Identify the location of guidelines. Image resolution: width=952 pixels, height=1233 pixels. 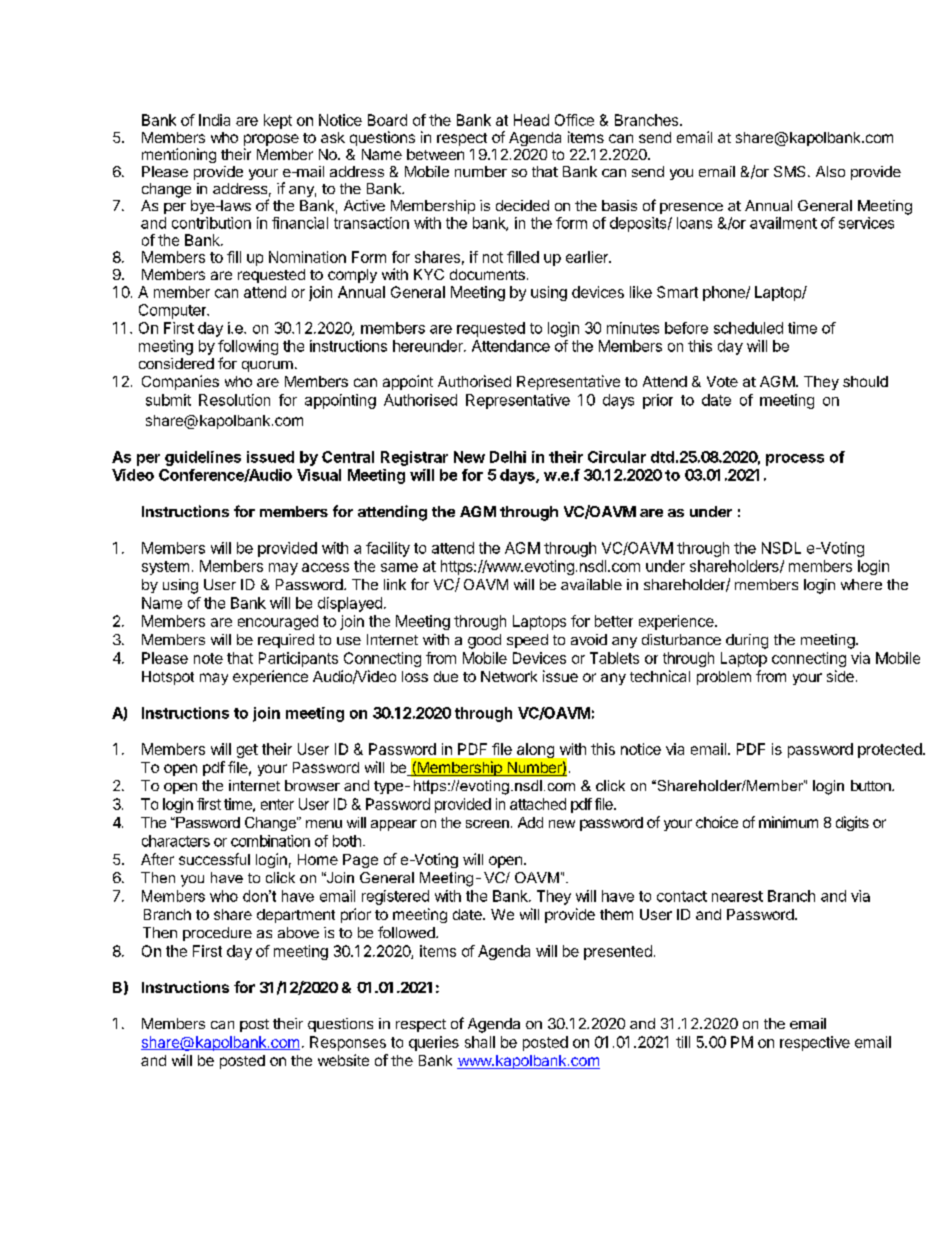
(203, 458).
